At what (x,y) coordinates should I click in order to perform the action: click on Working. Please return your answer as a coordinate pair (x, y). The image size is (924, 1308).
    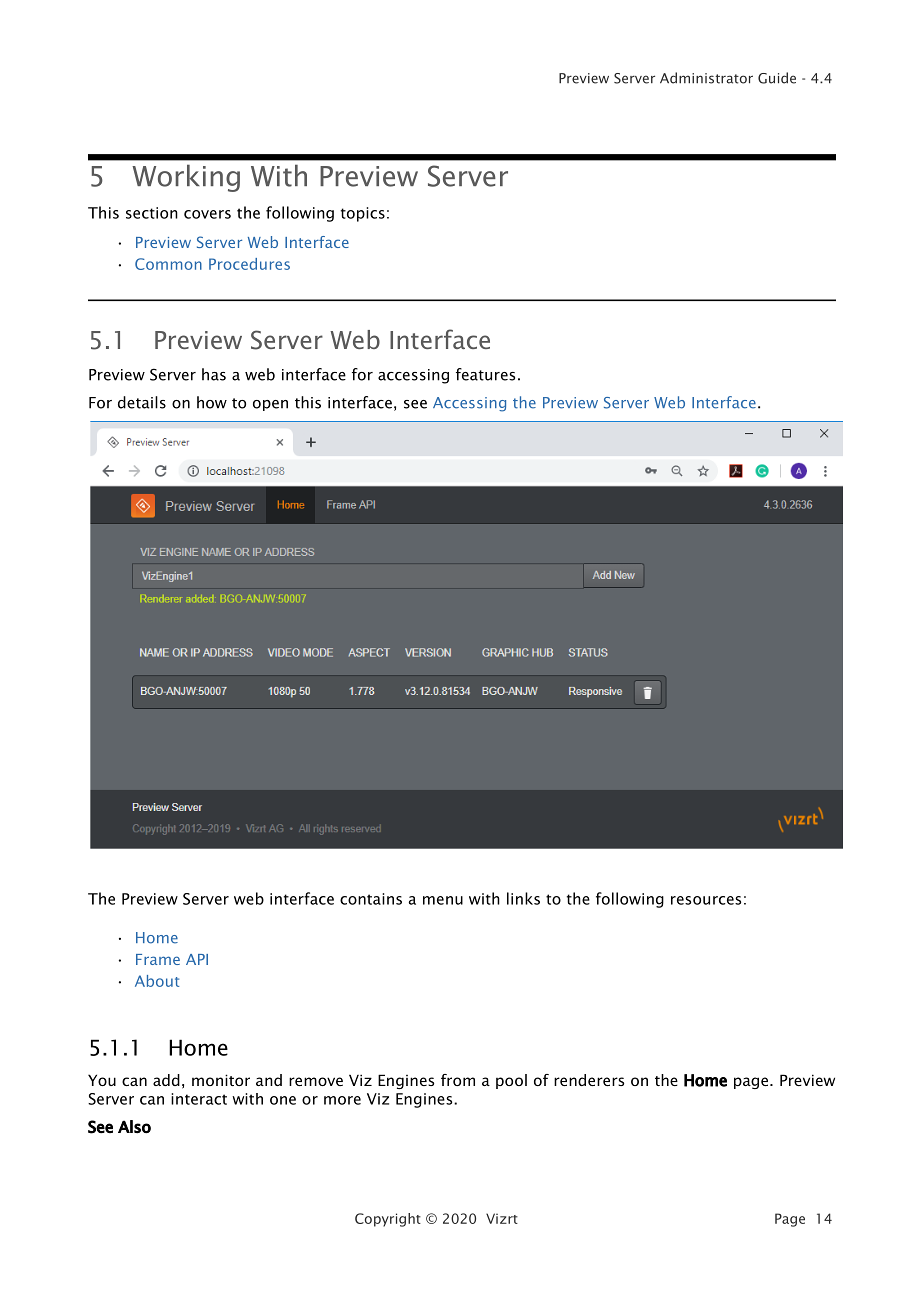
    Looking at the image, I should click on (186, 178).
